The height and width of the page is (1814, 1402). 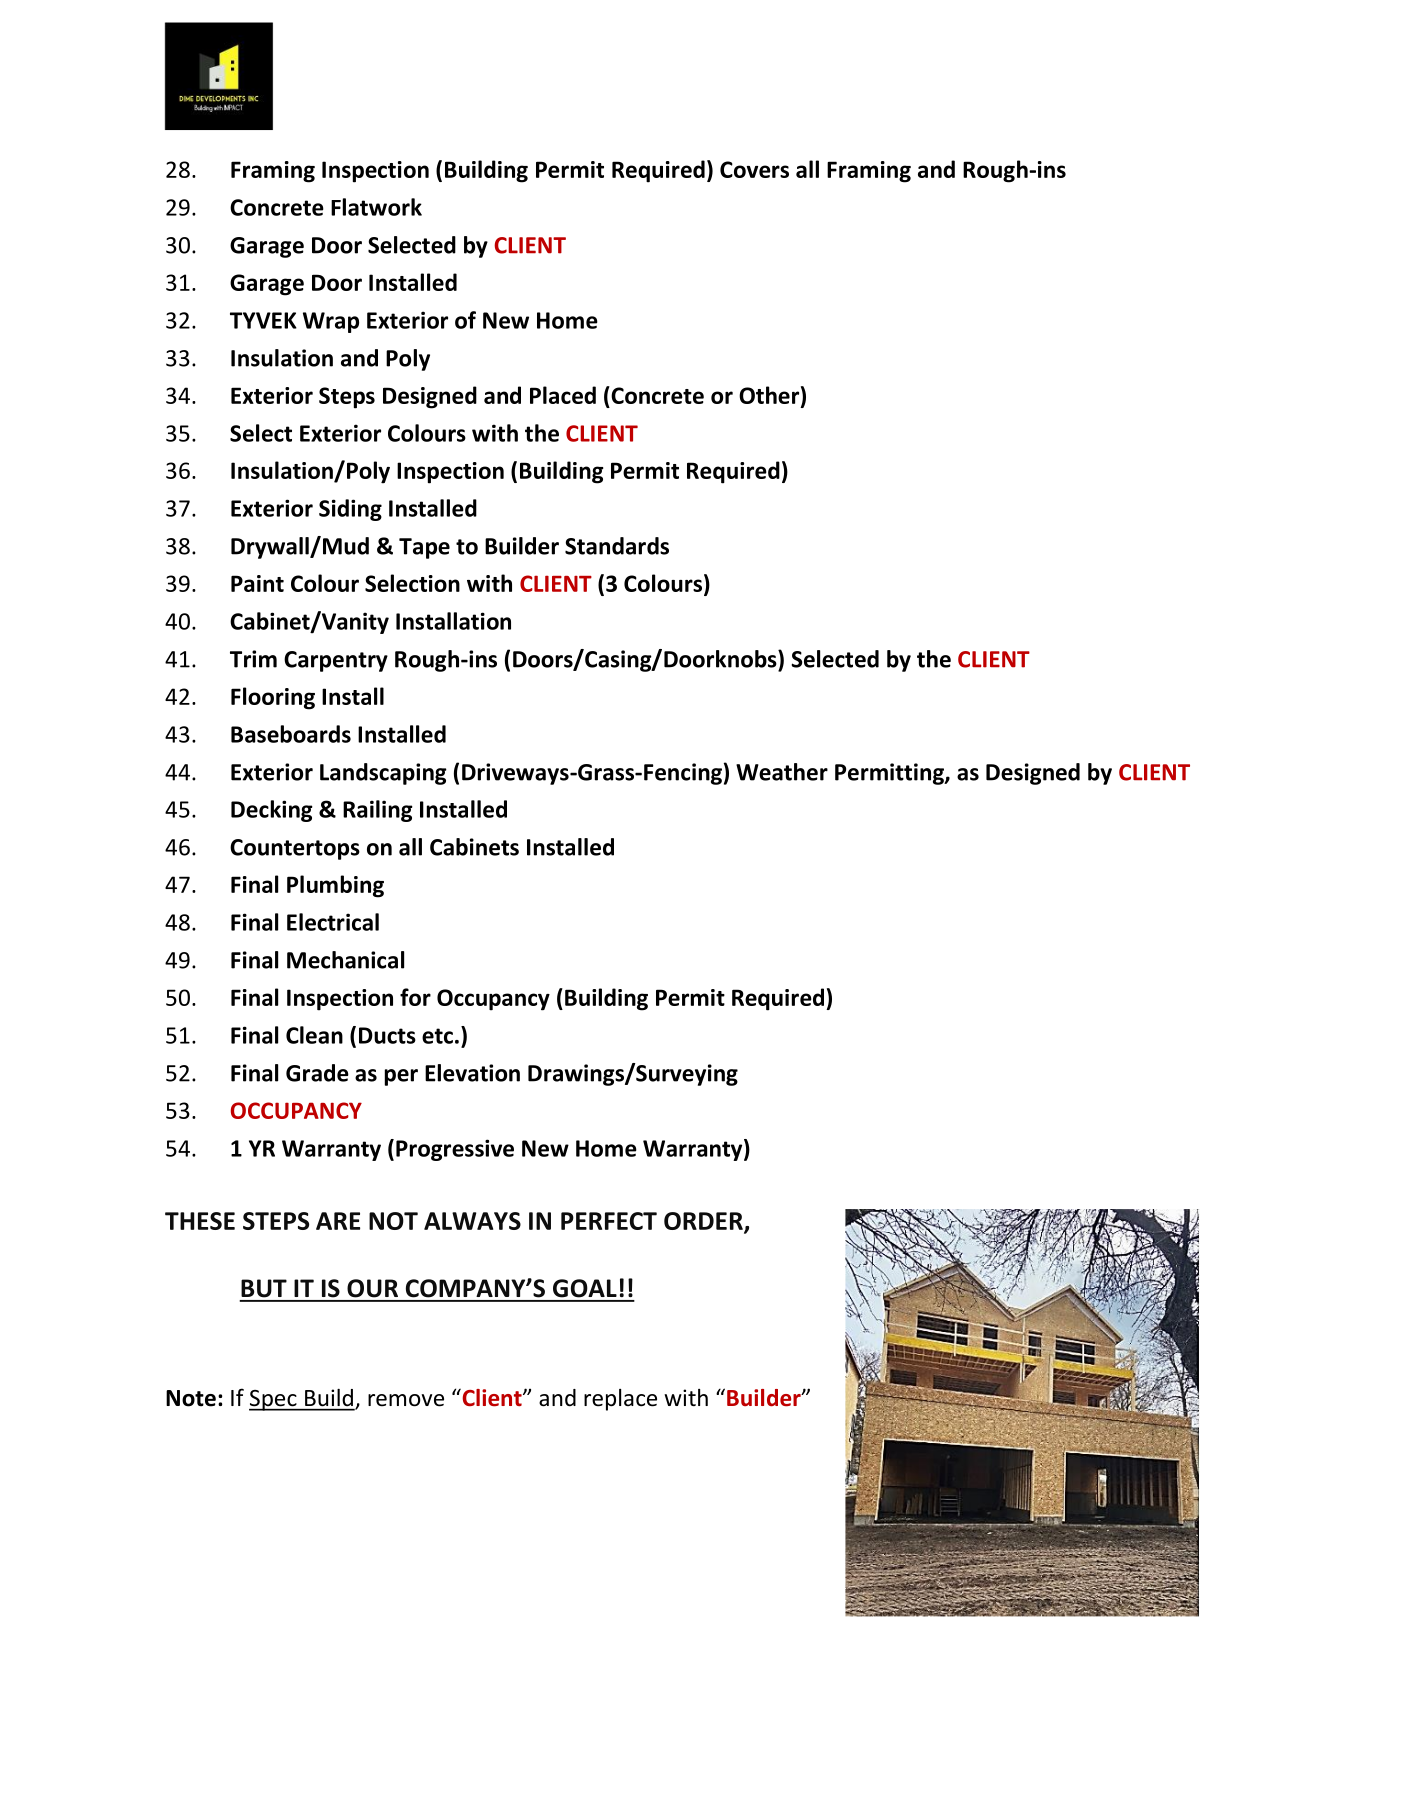 I want to click on Decking, so click(x=272, y=811).
